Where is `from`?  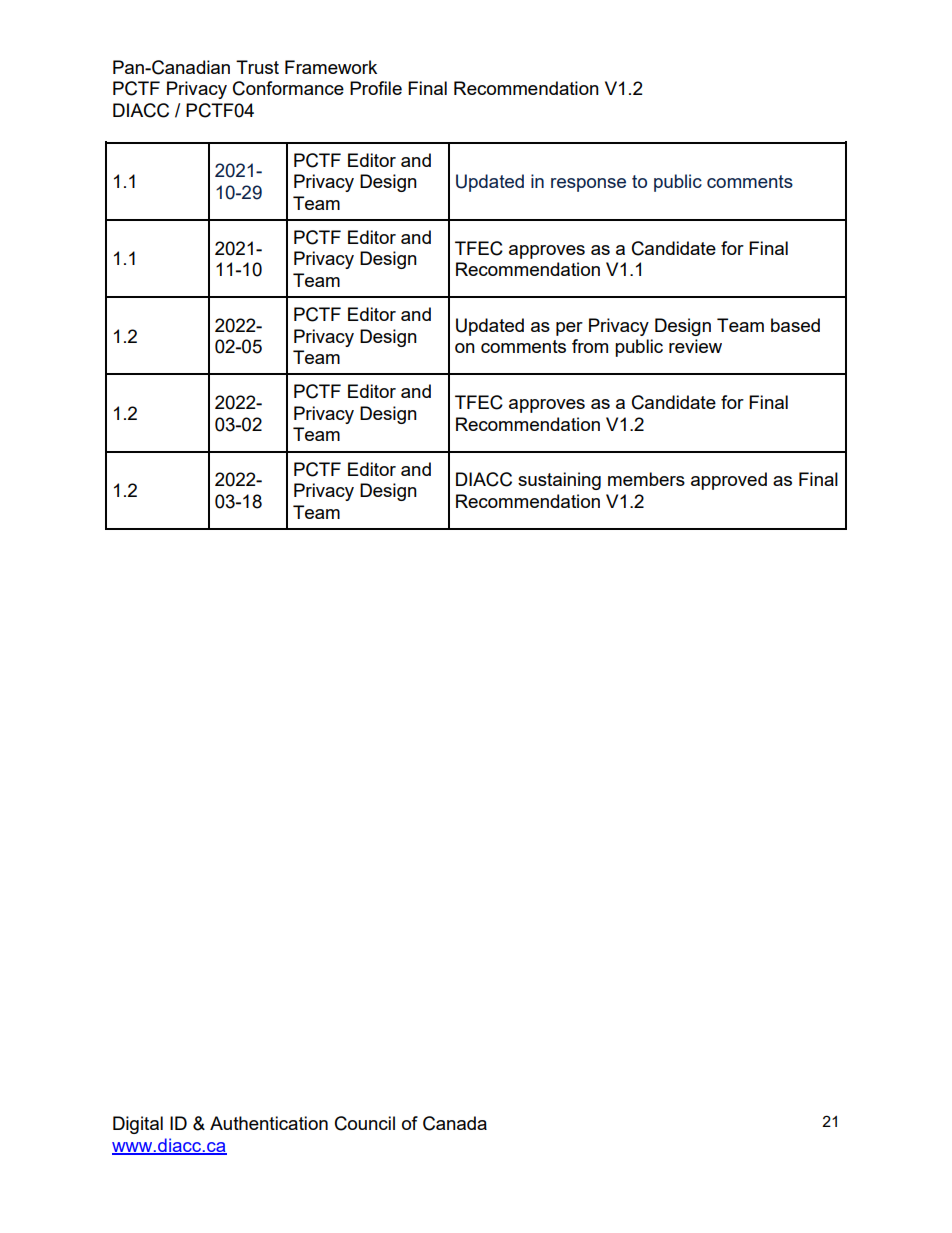
from is located at coordinates (590, 346).
